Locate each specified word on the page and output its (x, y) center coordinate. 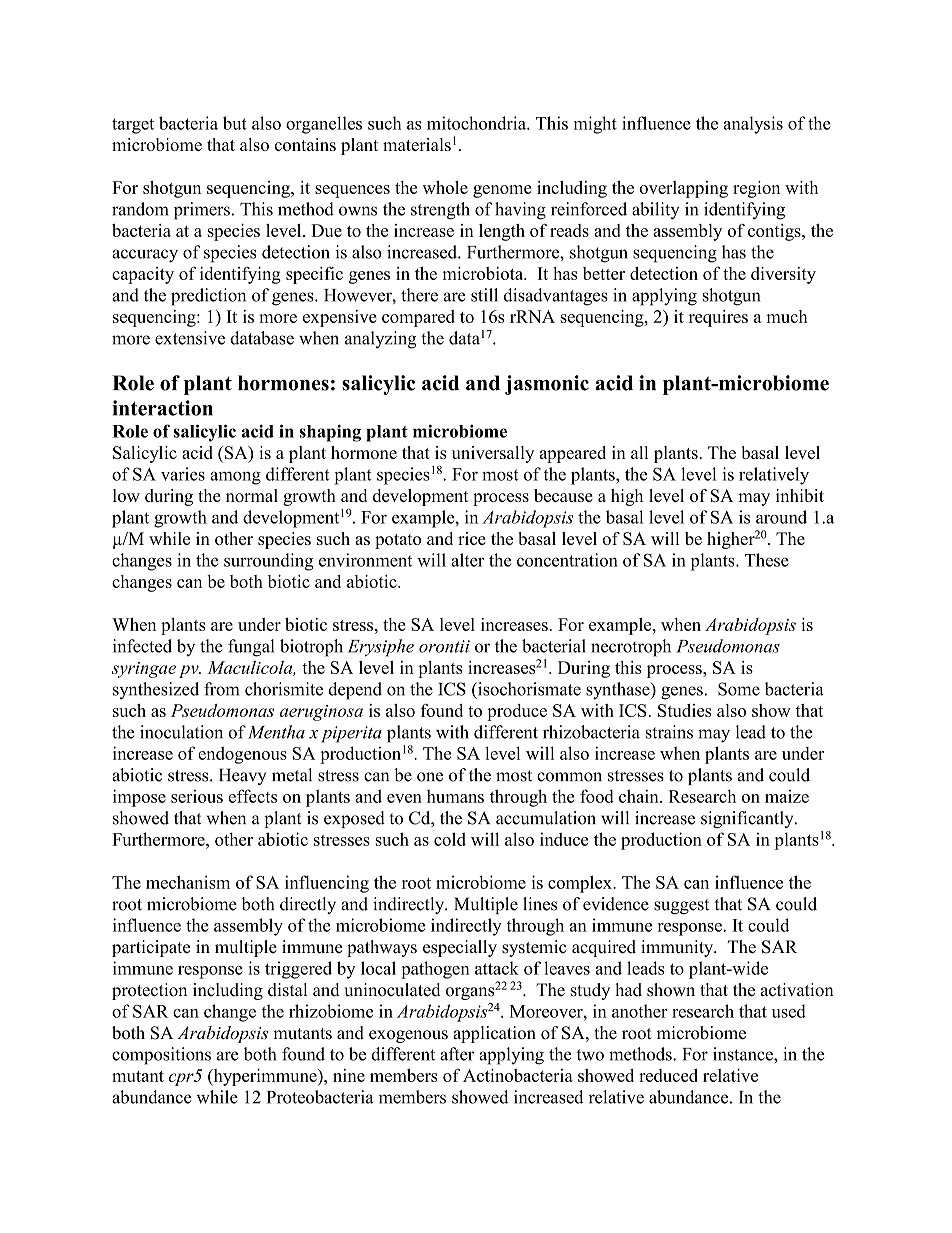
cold (450, 839)
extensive (190, 338)
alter (467, 560)
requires (718, 318)
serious (197, 796)
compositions (161, 1056)
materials (417, 144)
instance (744, 1054)
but (235, 123)
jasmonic (547, 385)
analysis (753, 125)
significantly (748, 819)
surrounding (268, 562)
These (767, 560)
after (457, 1054)
